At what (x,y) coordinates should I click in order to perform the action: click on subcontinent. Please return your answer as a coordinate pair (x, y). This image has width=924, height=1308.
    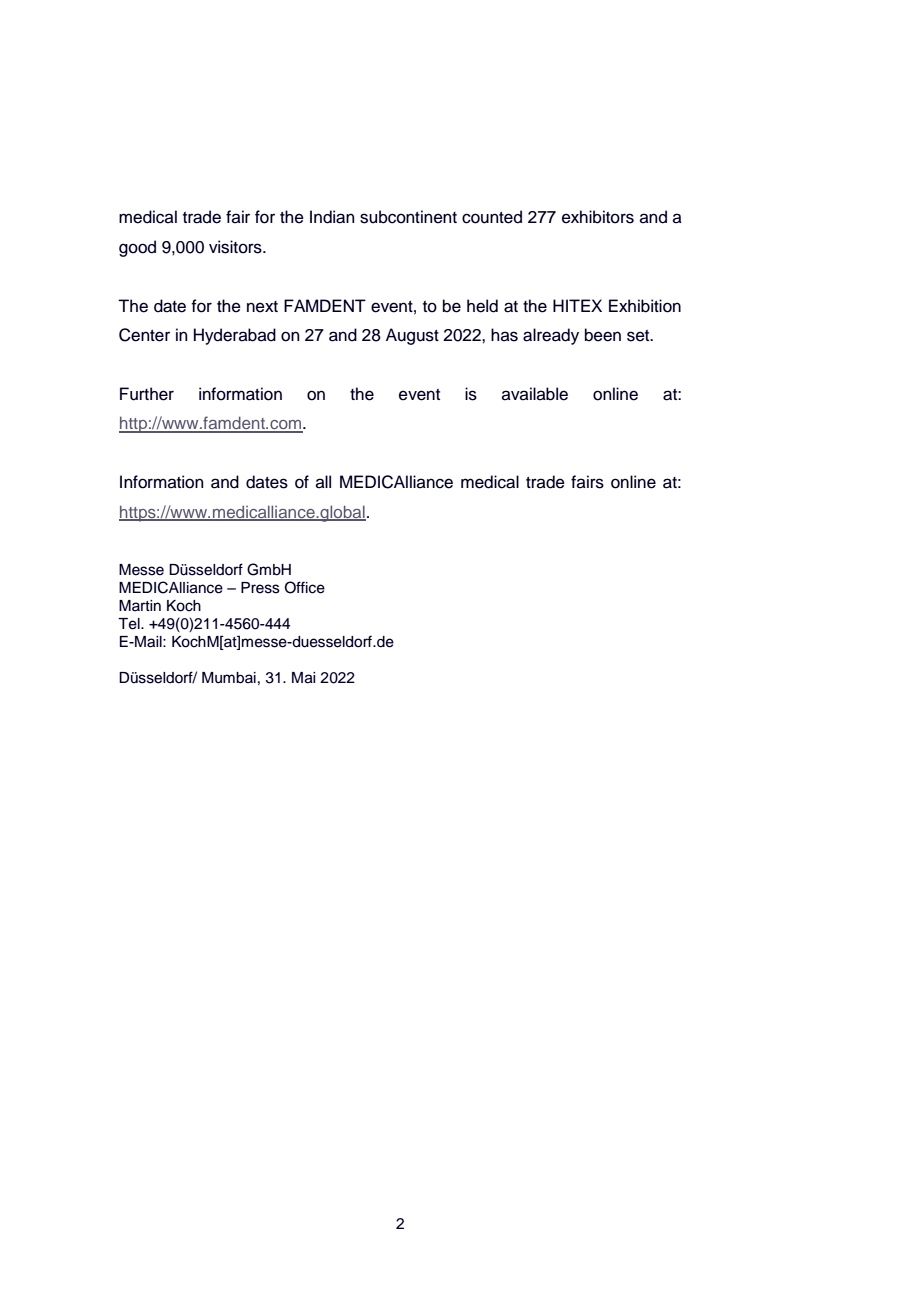
    Looking at the image, I should click on (408, 217).
